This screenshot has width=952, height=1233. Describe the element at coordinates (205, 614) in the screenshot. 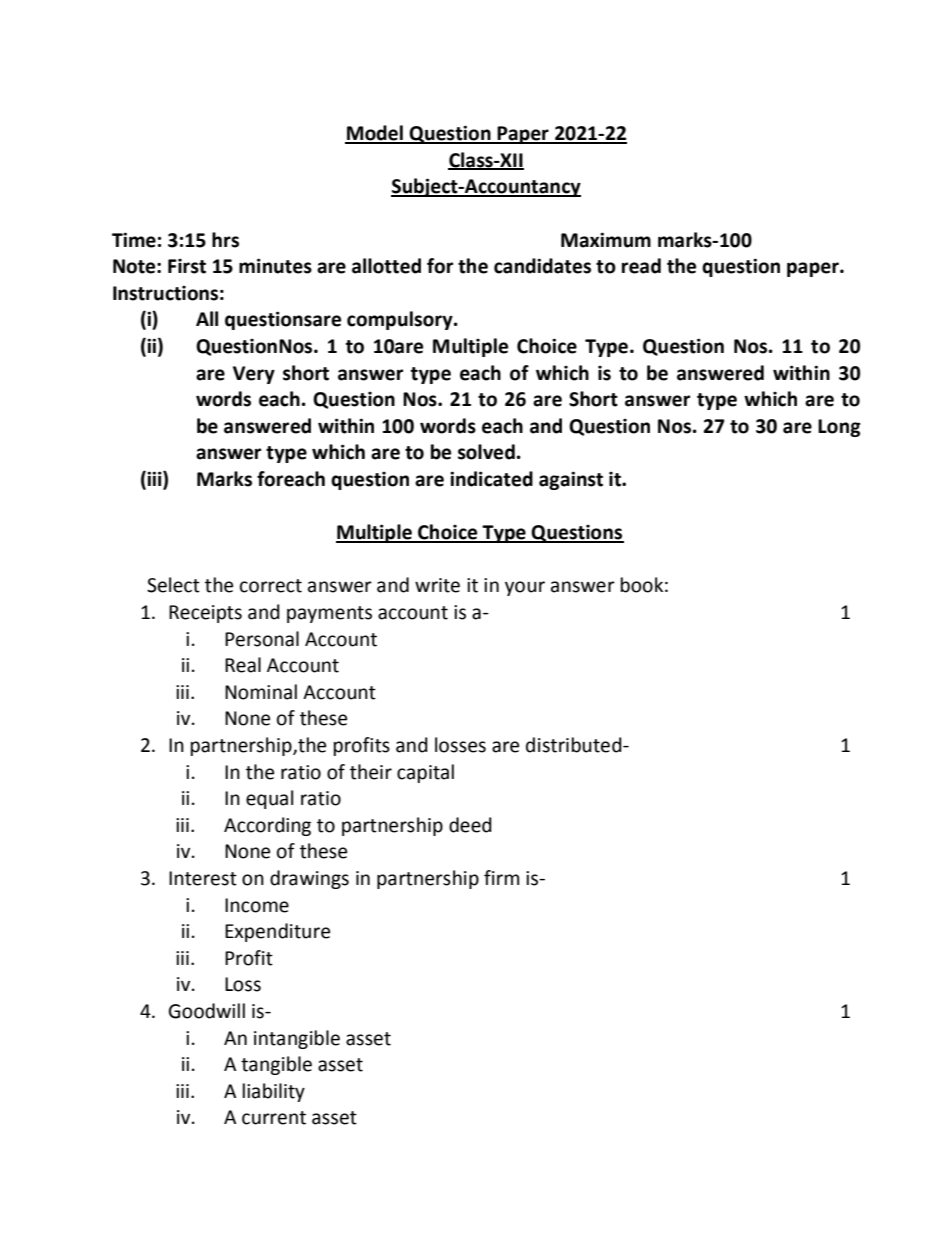

I see `Receipts` at that location.
